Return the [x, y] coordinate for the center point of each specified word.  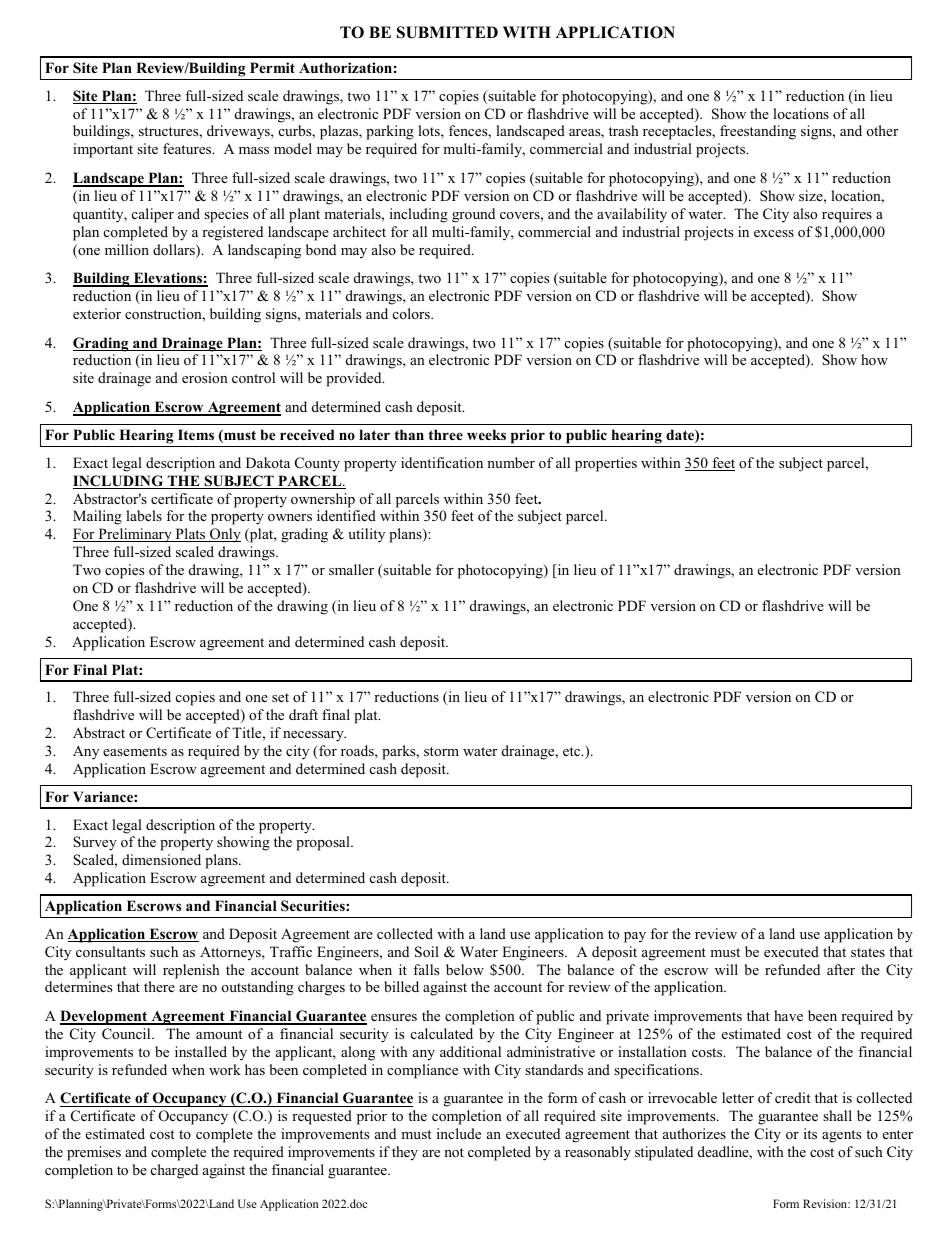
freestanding [758, 132]
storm [441, 751]
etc [573, 751]
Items [196, 434]
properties [606, 464]
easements [135, 751]
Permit [272, 67]
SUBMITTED [447, 32]
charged [174, 1171]
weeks [486, 434]
